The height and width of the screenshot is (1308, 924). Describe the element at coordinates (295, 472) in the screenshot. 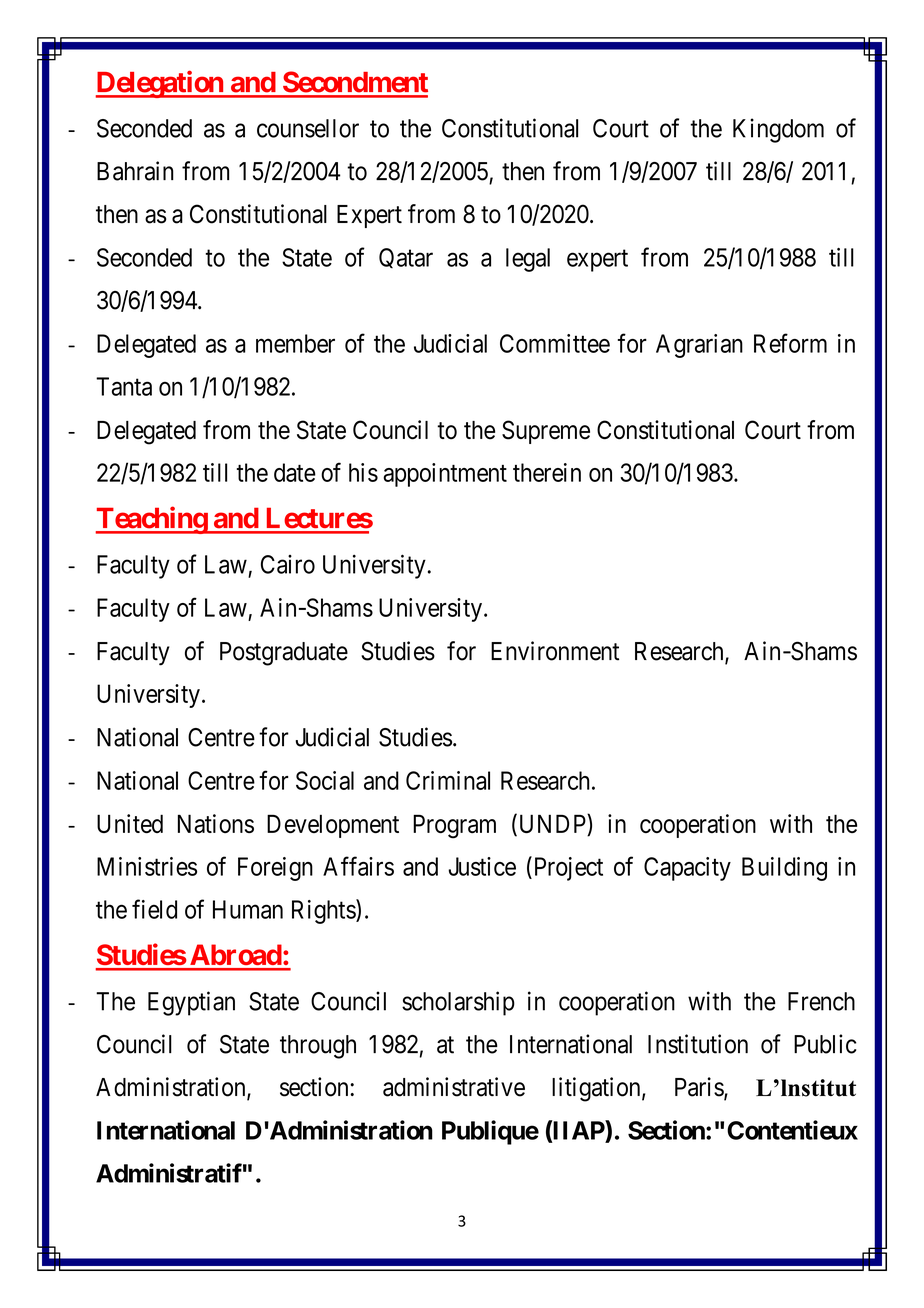

I see `date` at that location.
